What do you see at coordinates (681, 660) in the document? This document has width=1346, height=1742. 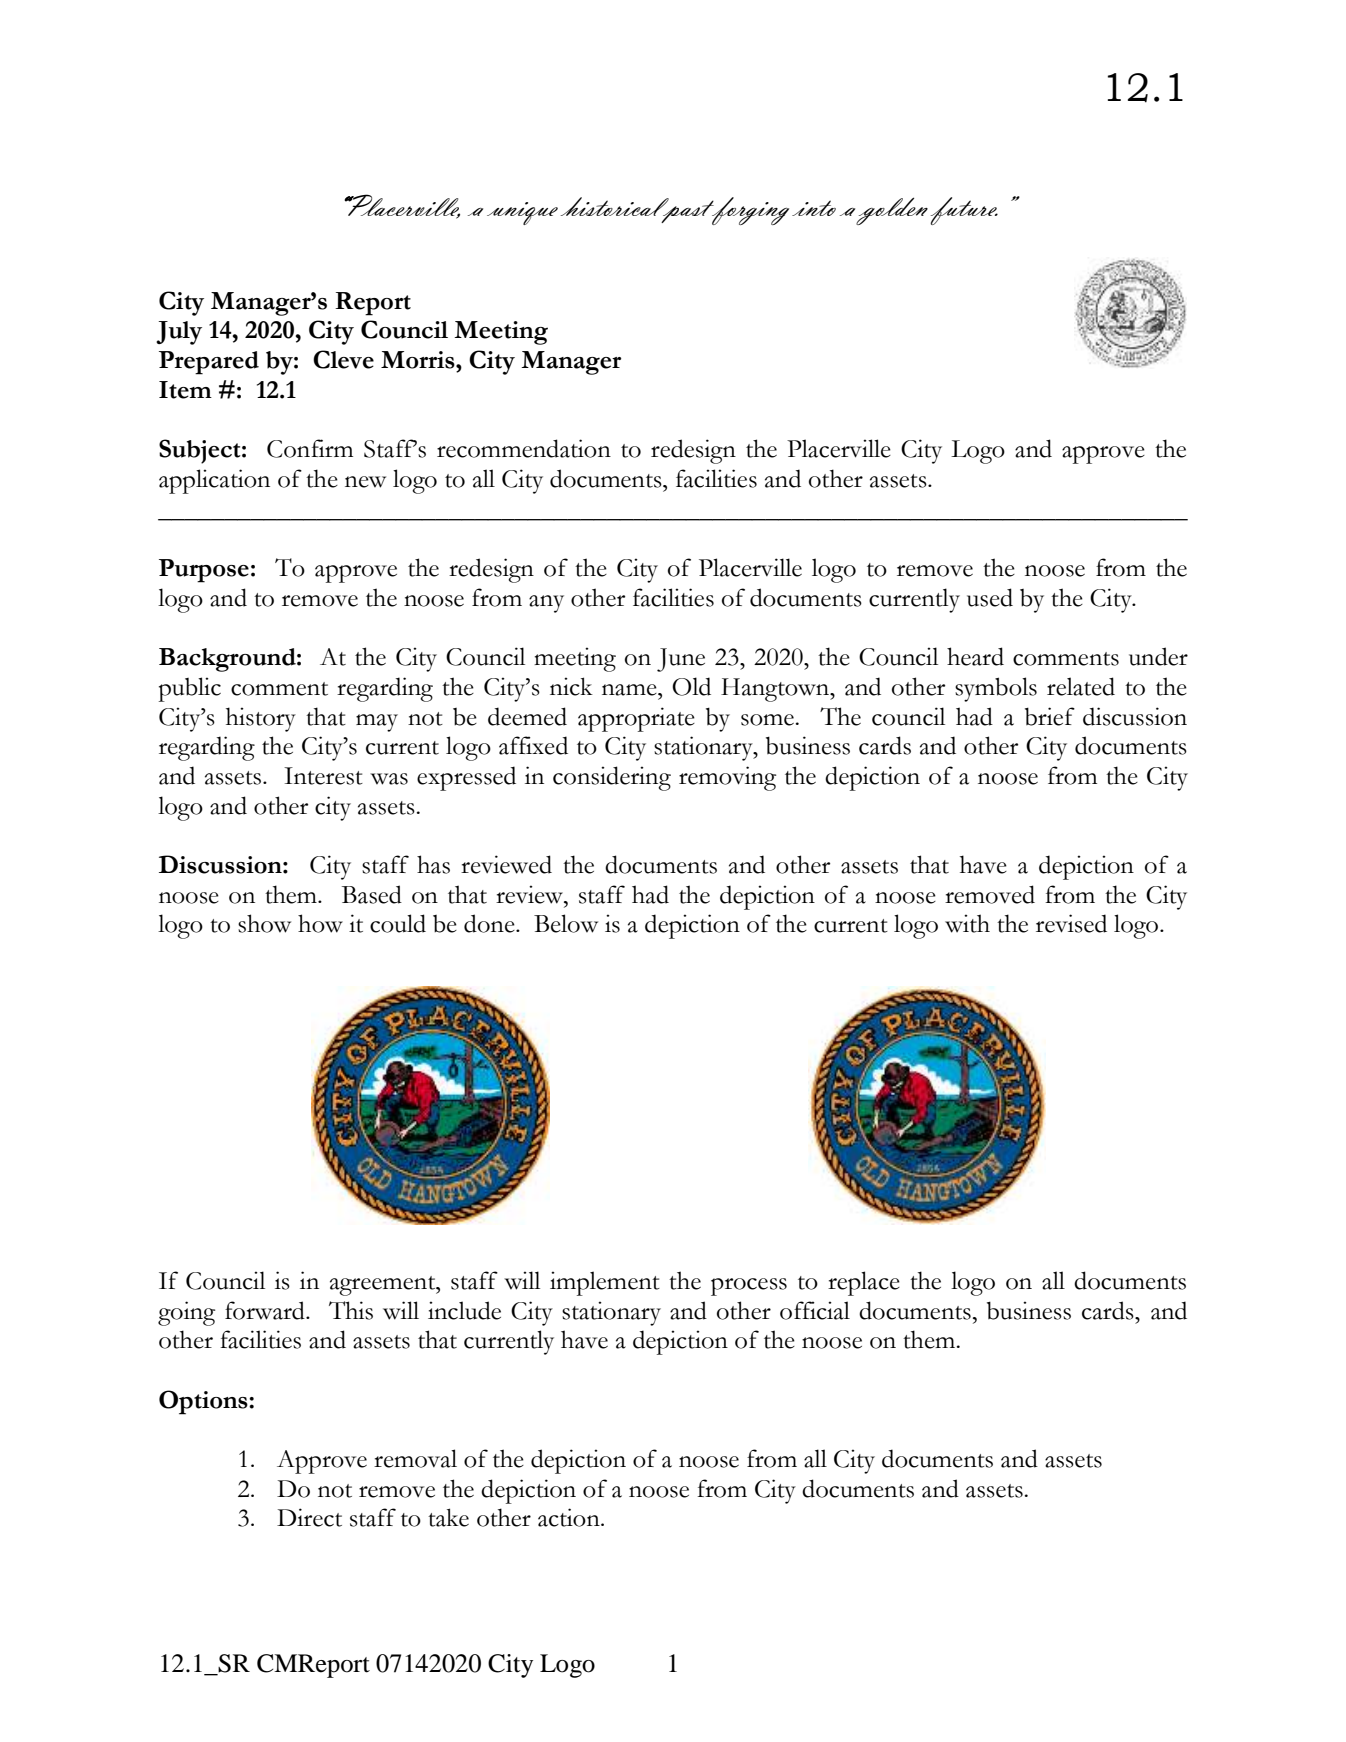 I see `June` at bounding box center [681, 660].
